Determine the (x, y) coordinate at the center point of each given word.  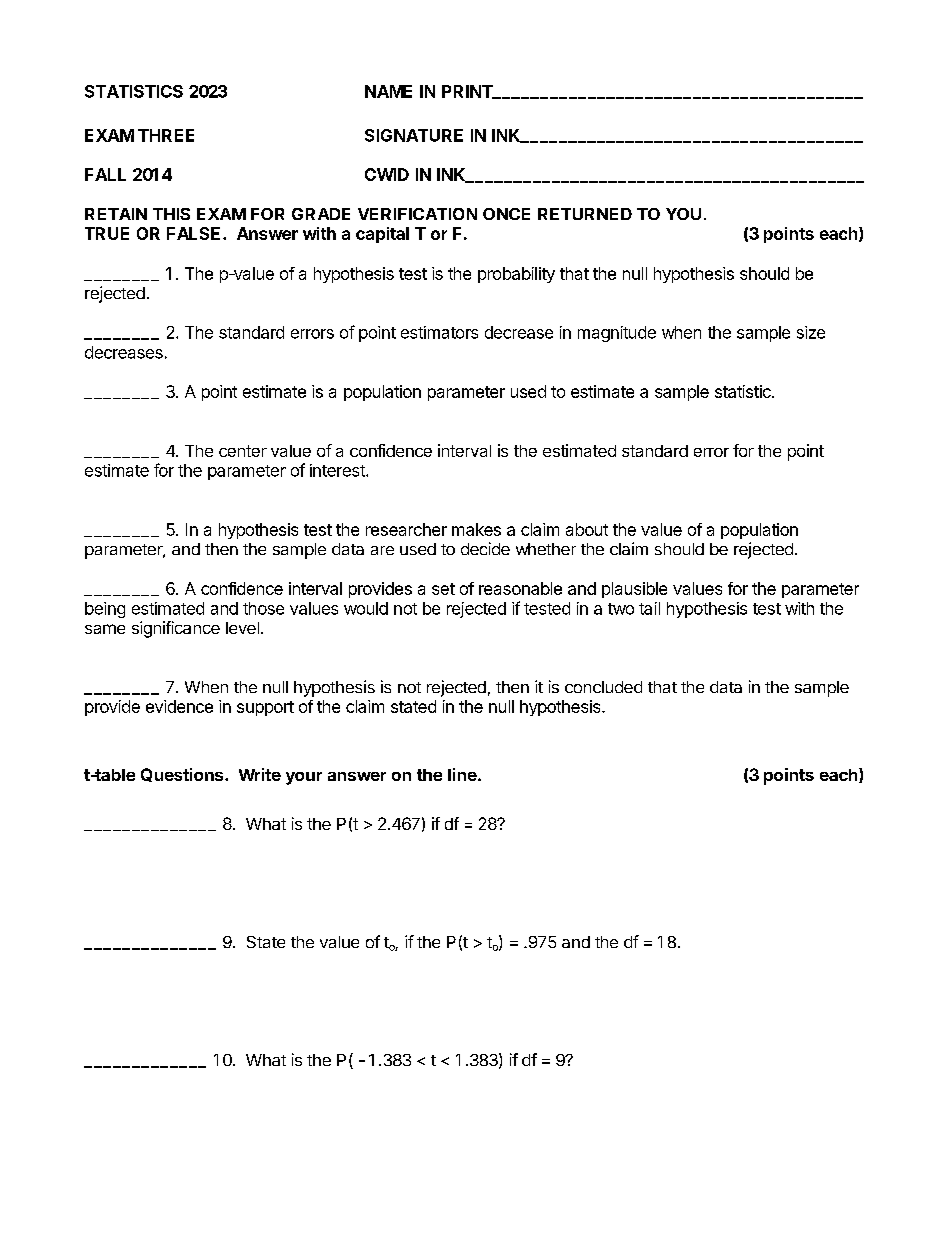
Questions (183, 775)
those (263, 608)
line (463, 774)
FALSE (193, 233)
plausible (634, 590)
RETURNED (585, 214)
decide (485, 548)
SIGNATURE (414, 135)
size (811, 332)
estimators (439, 332)
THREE (166, 135)
